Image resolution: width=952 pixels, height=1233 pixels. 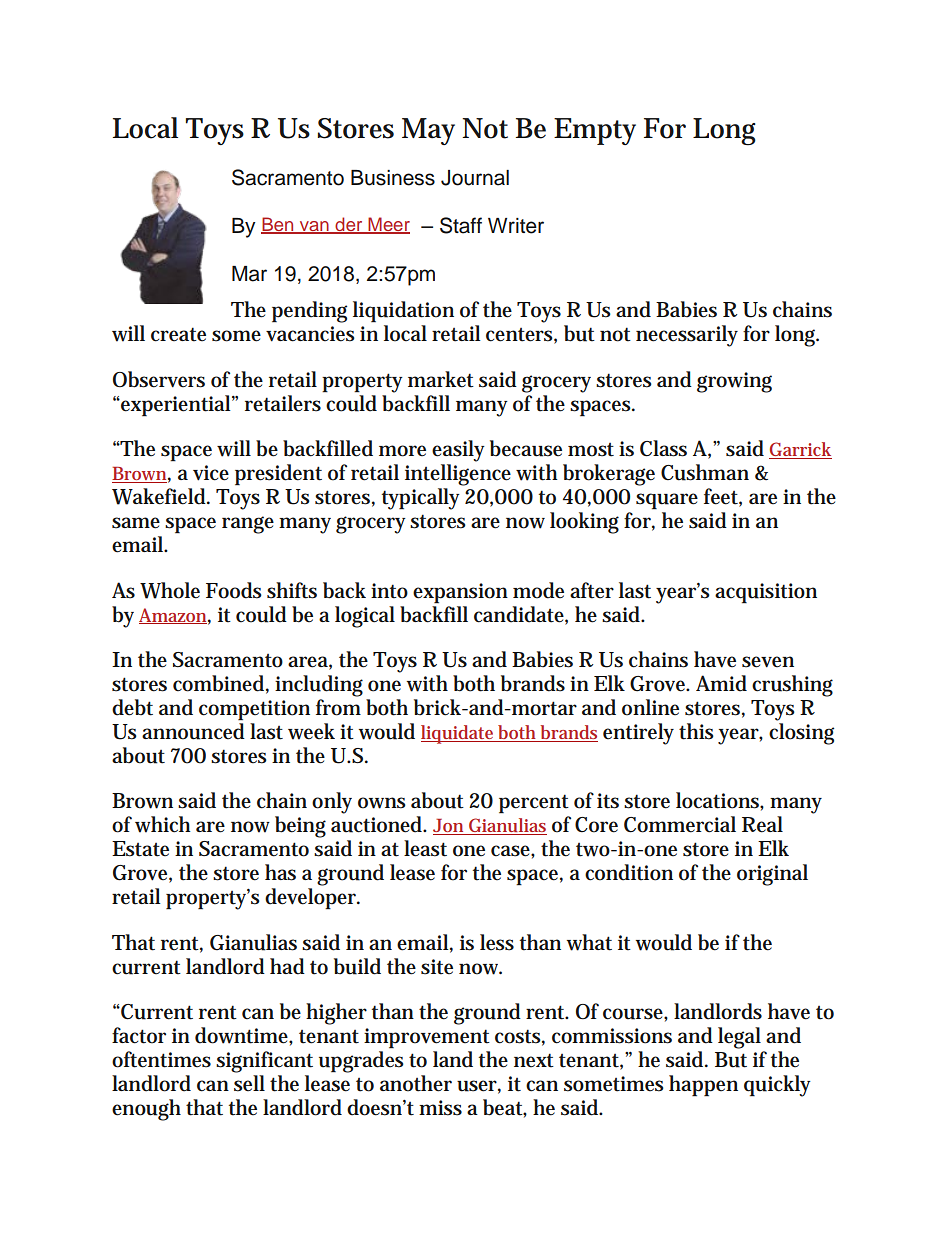 I want to click on sell, so click(x=249, y=1083).
